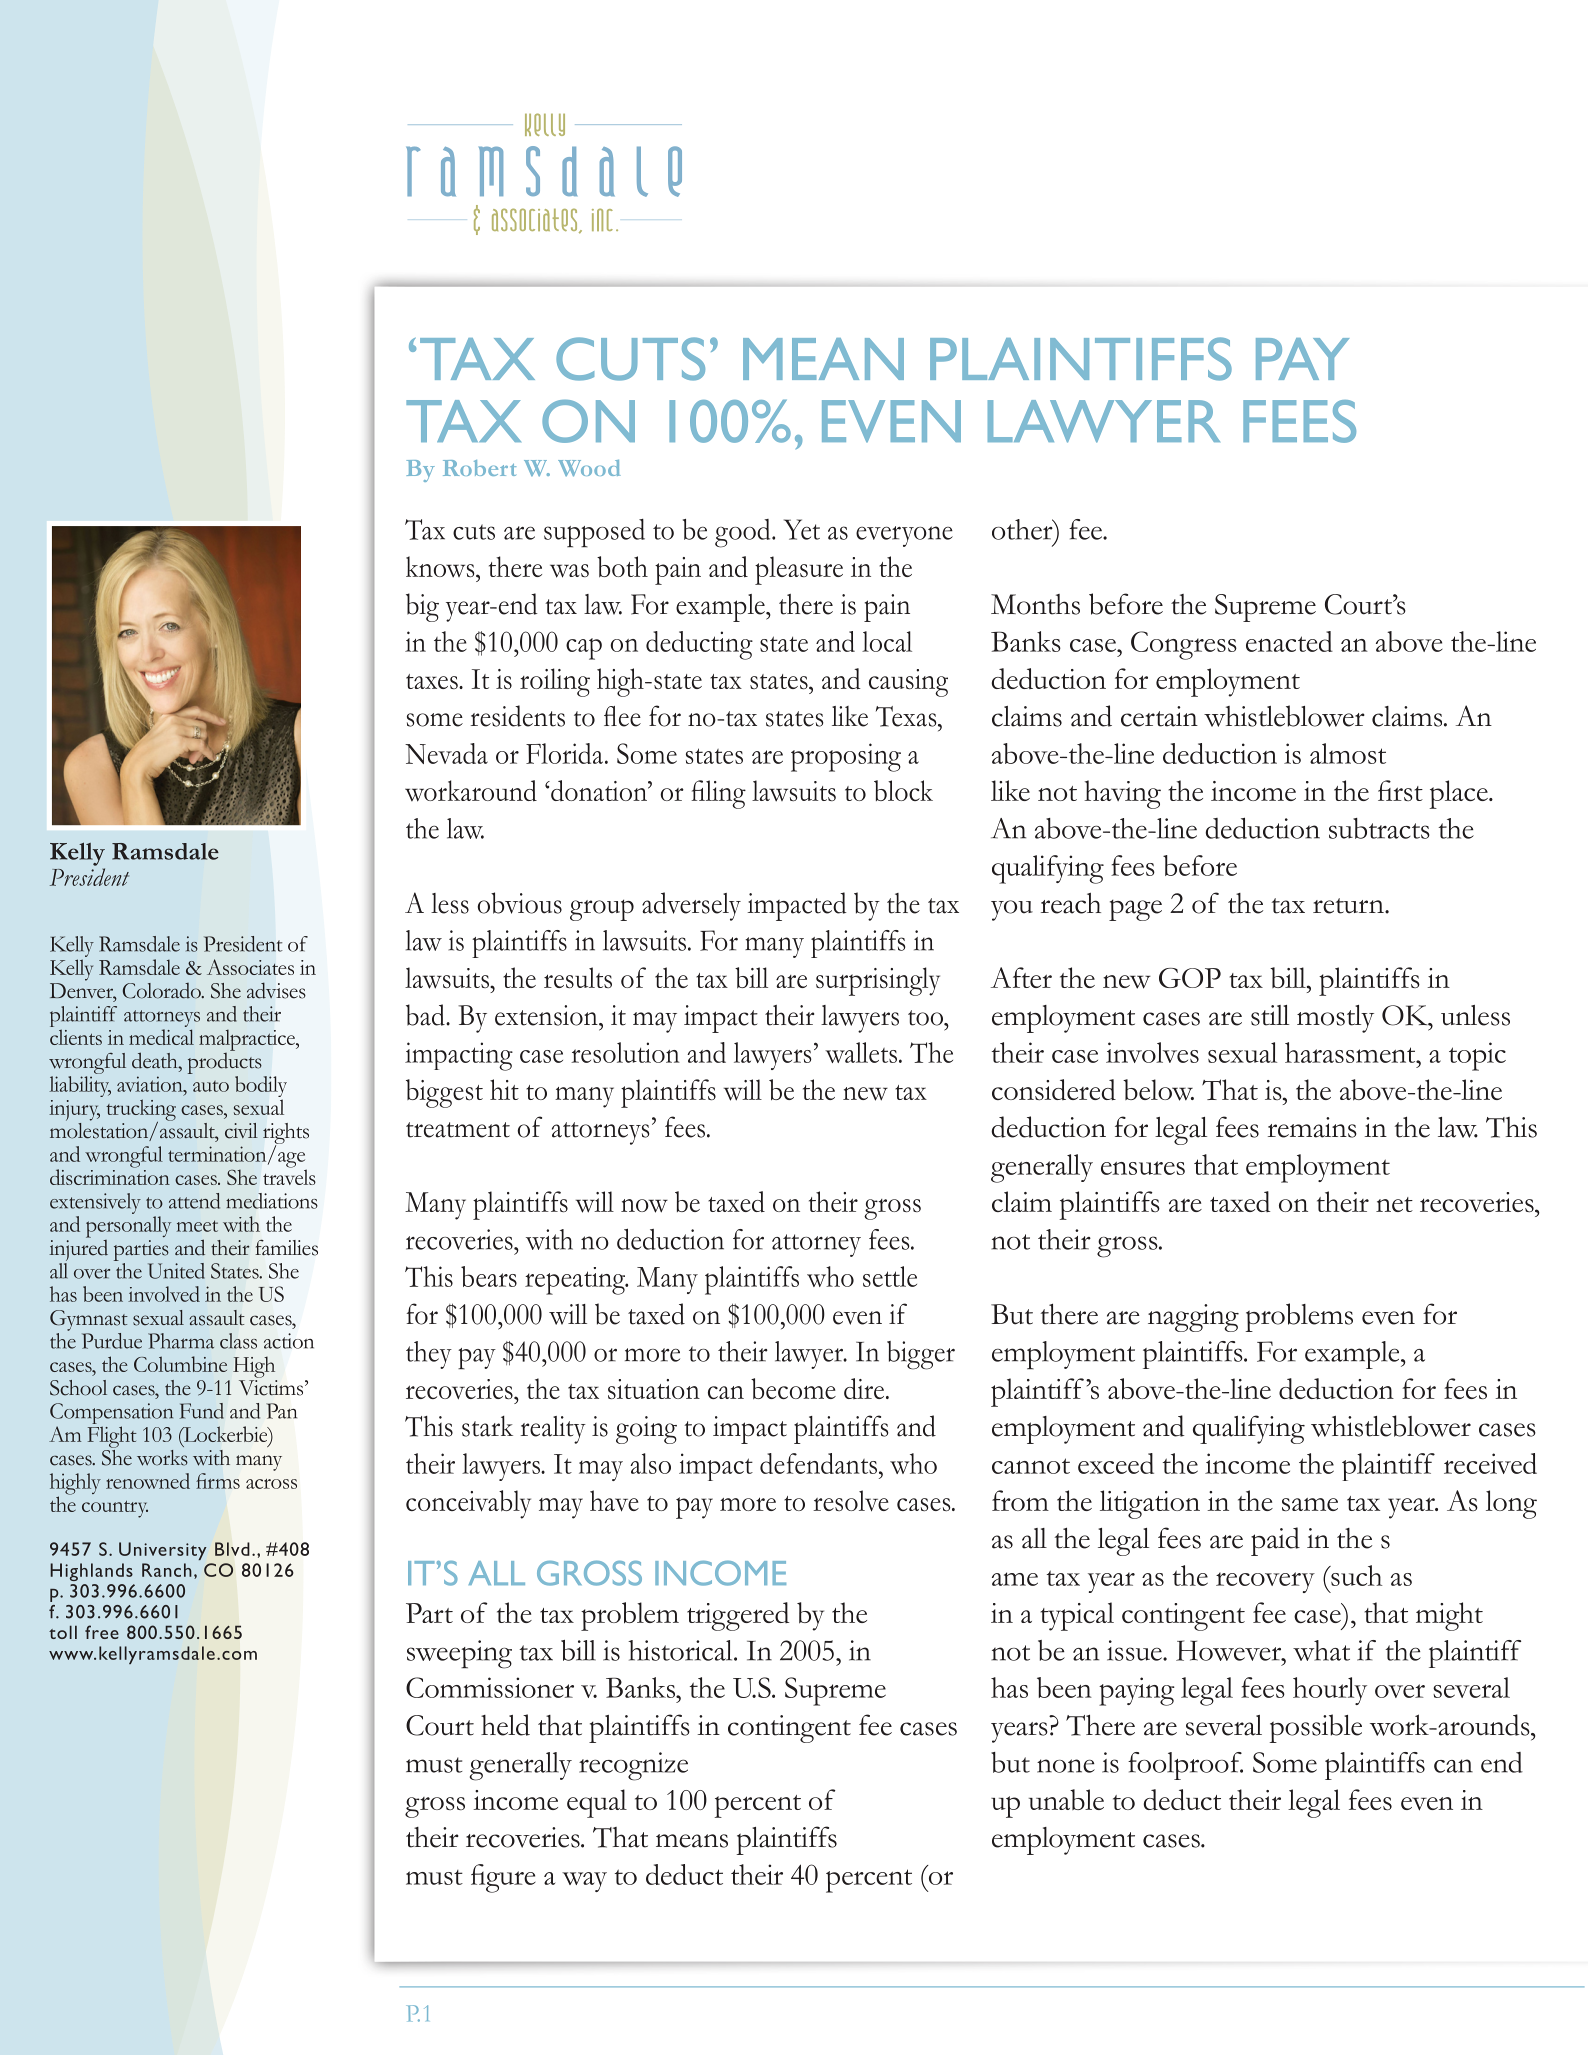  What do you see at coordinates (1289, 641) in the page?
I see `enacted` at bounding box center [1289, 641].
